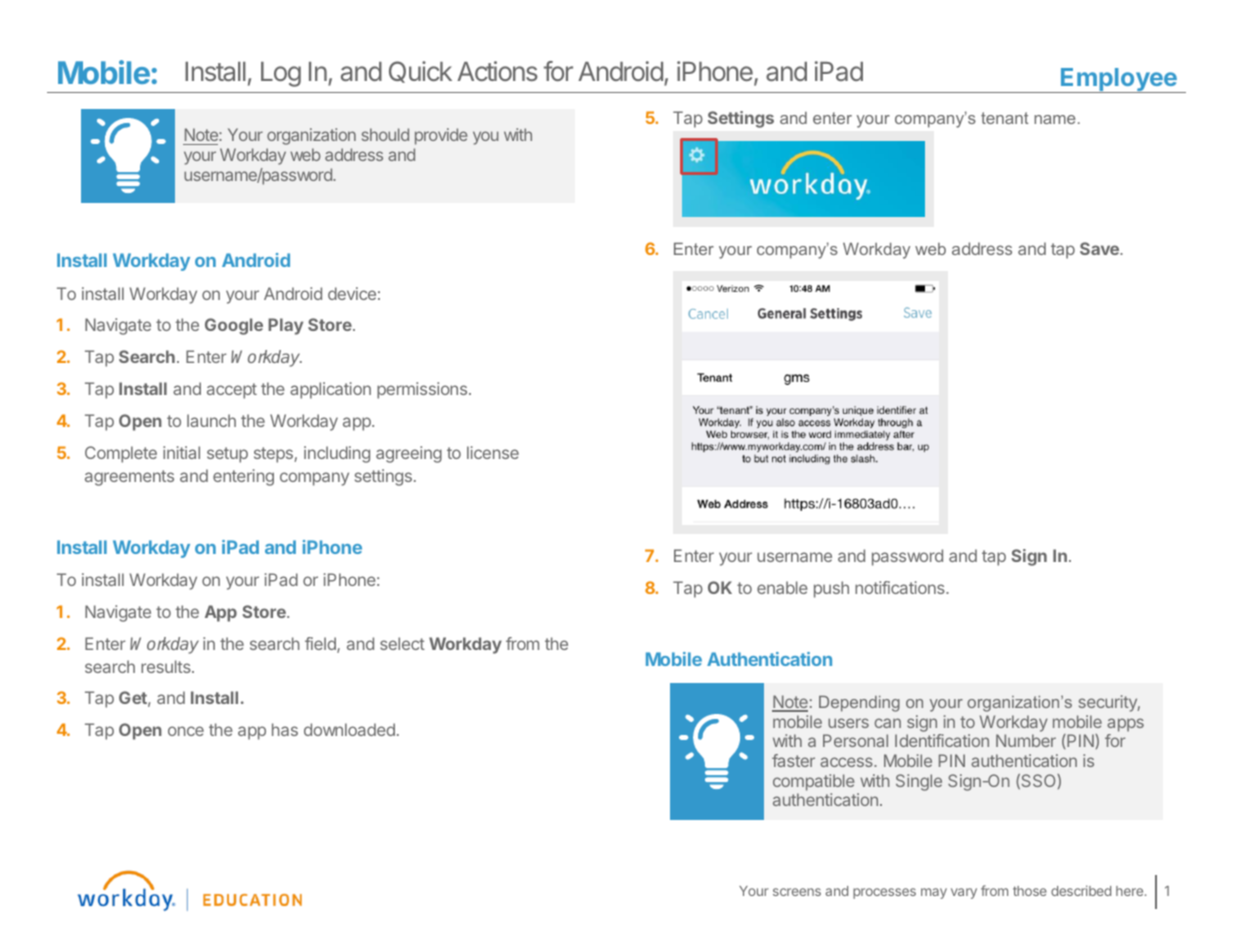 This screenshot has height=952, width=1233. What do you see at coordinates (497, 71) in the screenshot?
I see `Actions` at bounding box center [497, 71].
